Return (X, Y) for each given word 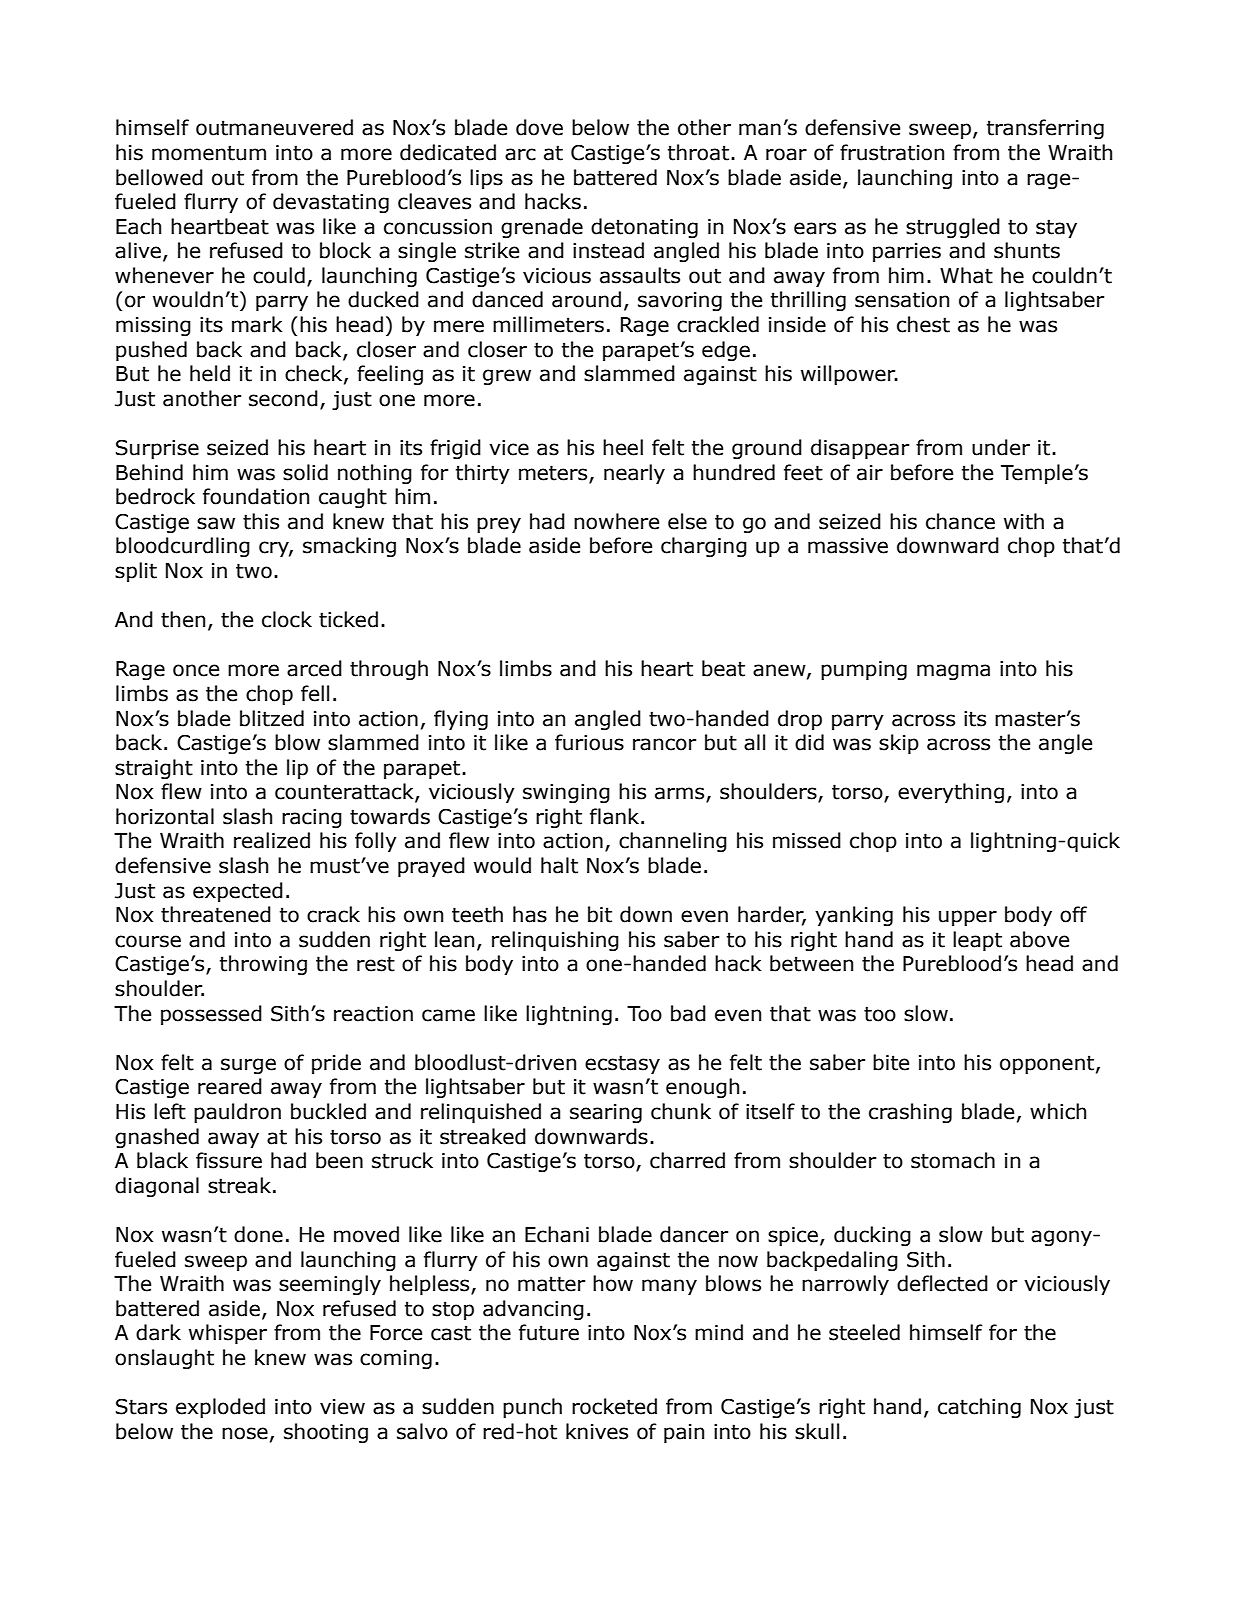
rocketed (614, 1406)
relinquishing (555, 941)
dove (539, 127)
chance (960, 521)
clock (287, 619)
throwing (263, 965)
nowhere (616, 521)
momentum (209, 153)
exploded (220, 1408)
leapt (977, 941)
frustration (892, 152)
